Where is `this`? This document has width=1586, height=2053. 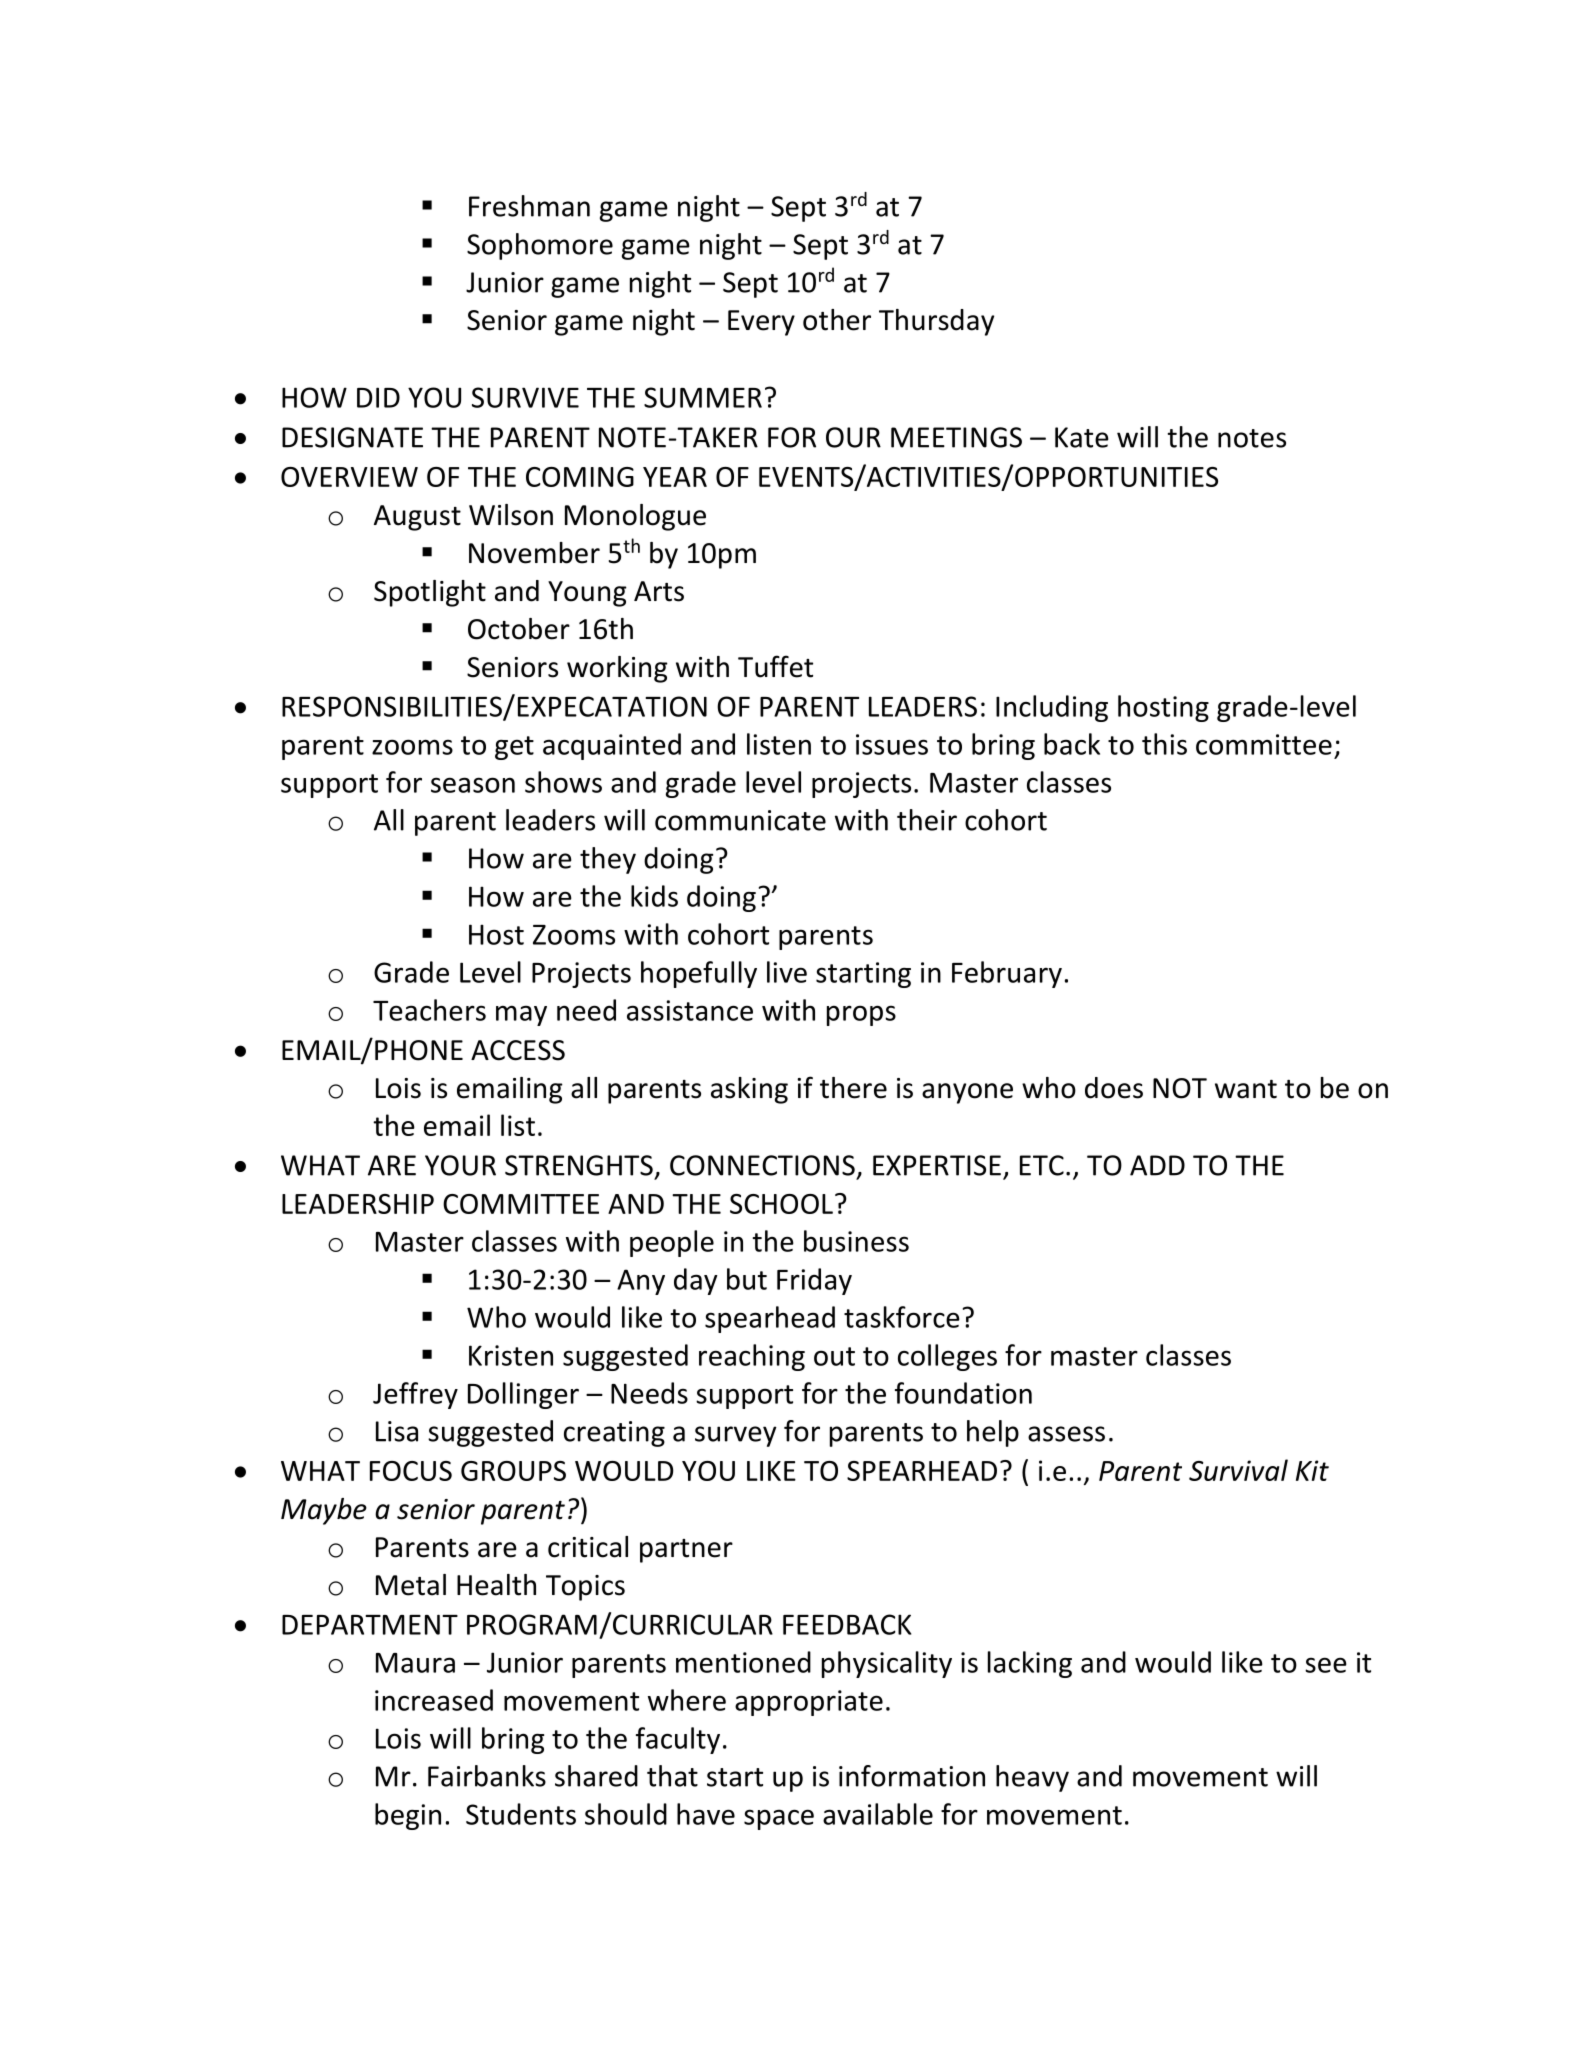
this is located at coordinates (1164, 744).
